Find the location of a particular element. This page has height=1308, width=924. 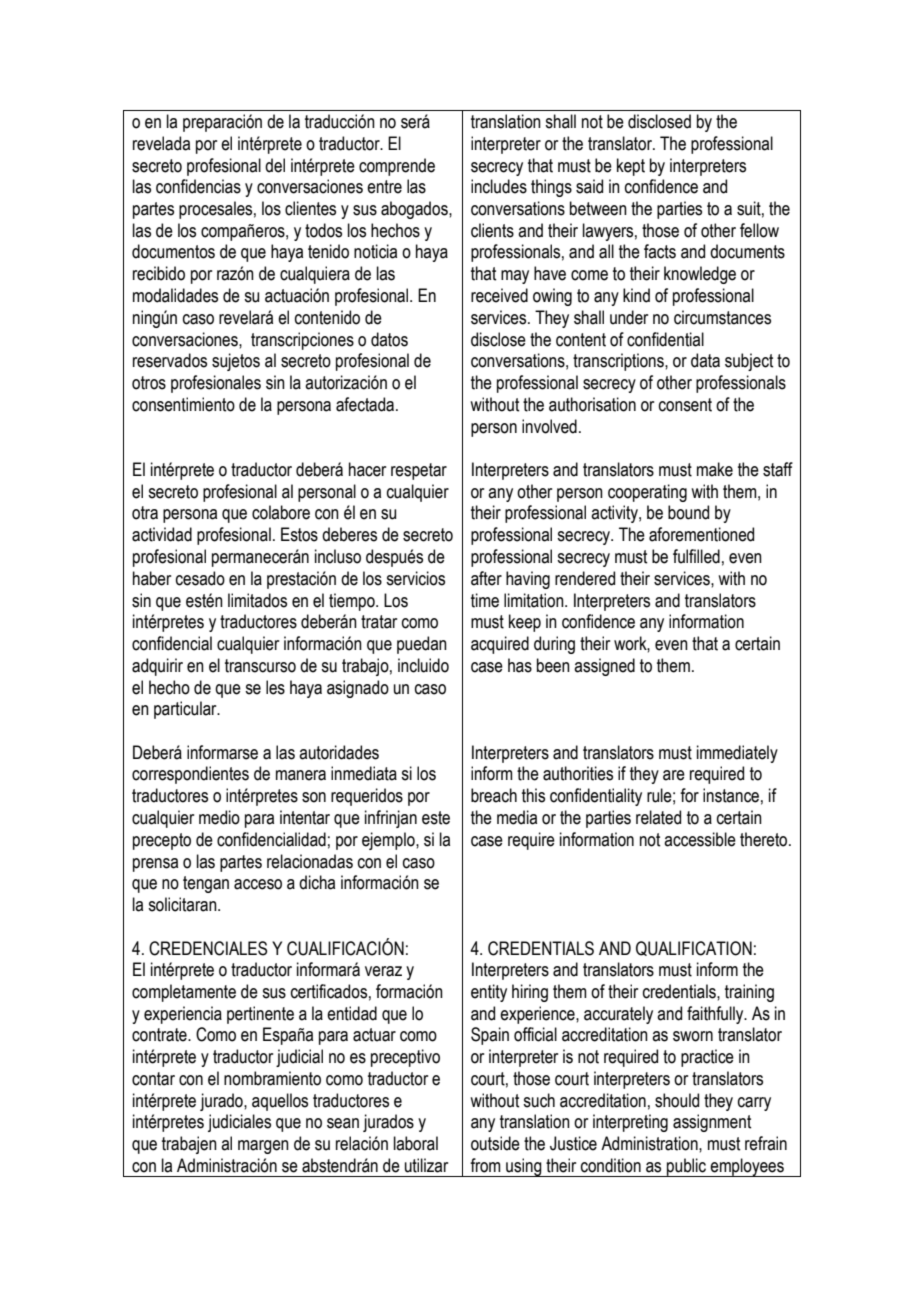

del is located at coordinates (275, 165).
